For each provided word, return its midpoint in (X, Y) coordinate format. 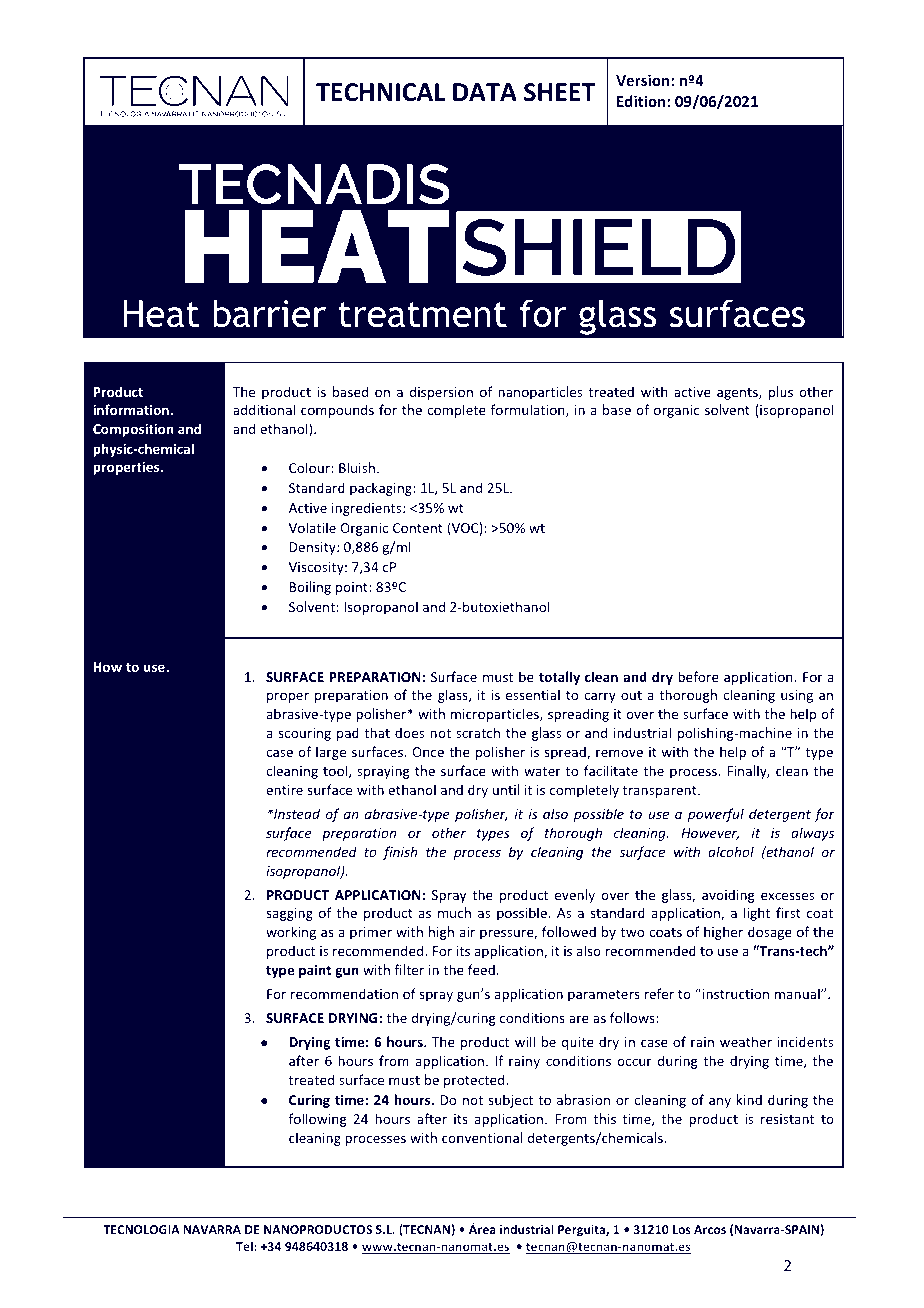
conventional (482, 1137)
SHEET (559, 92)
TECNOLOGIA (141, 1229)
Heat (161, 314)
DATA (485, 92)
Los (682, 1229)
